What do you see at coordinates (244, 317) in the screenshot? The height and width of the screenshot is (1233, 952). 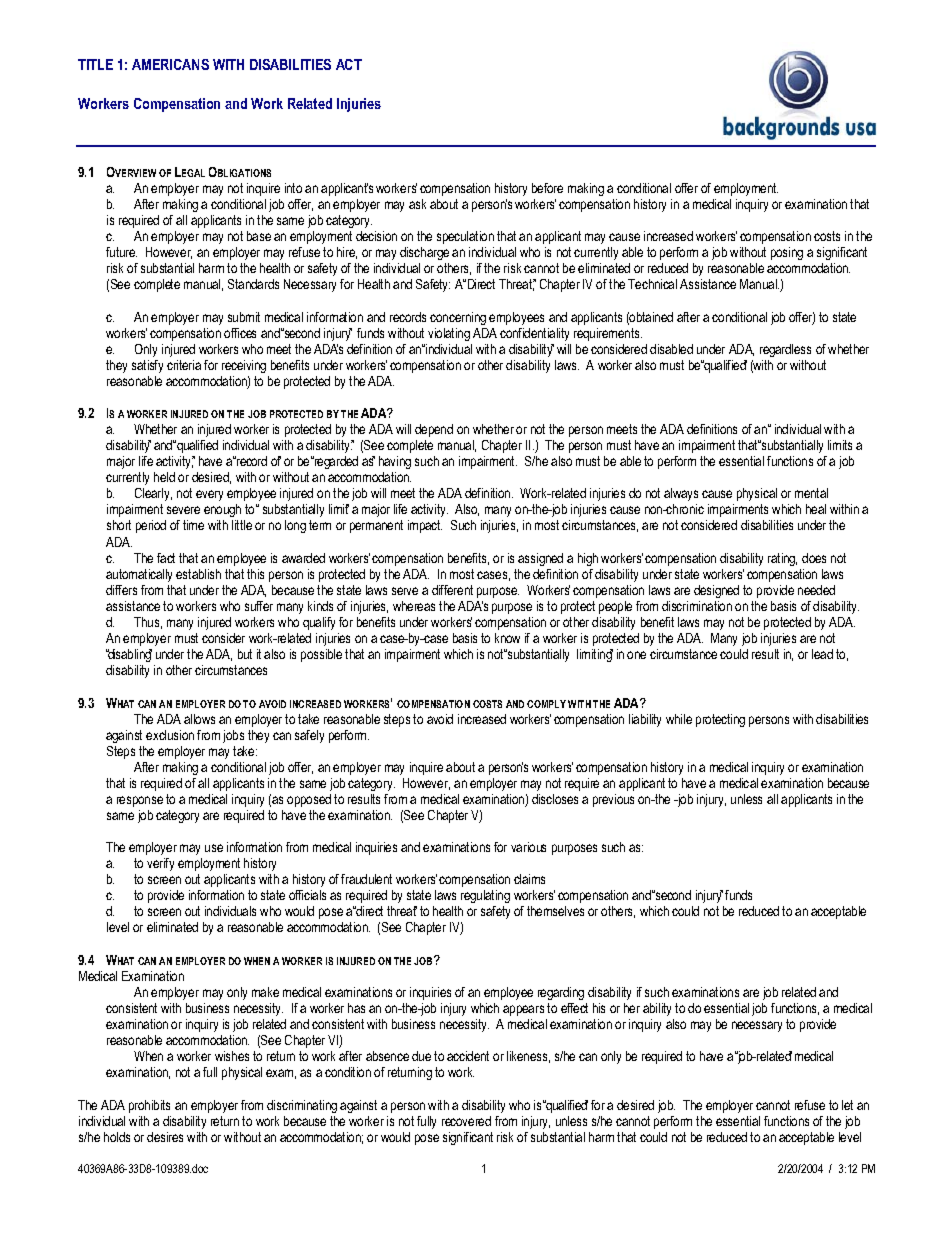 I see `submit` at bounding box center [244, 317].
